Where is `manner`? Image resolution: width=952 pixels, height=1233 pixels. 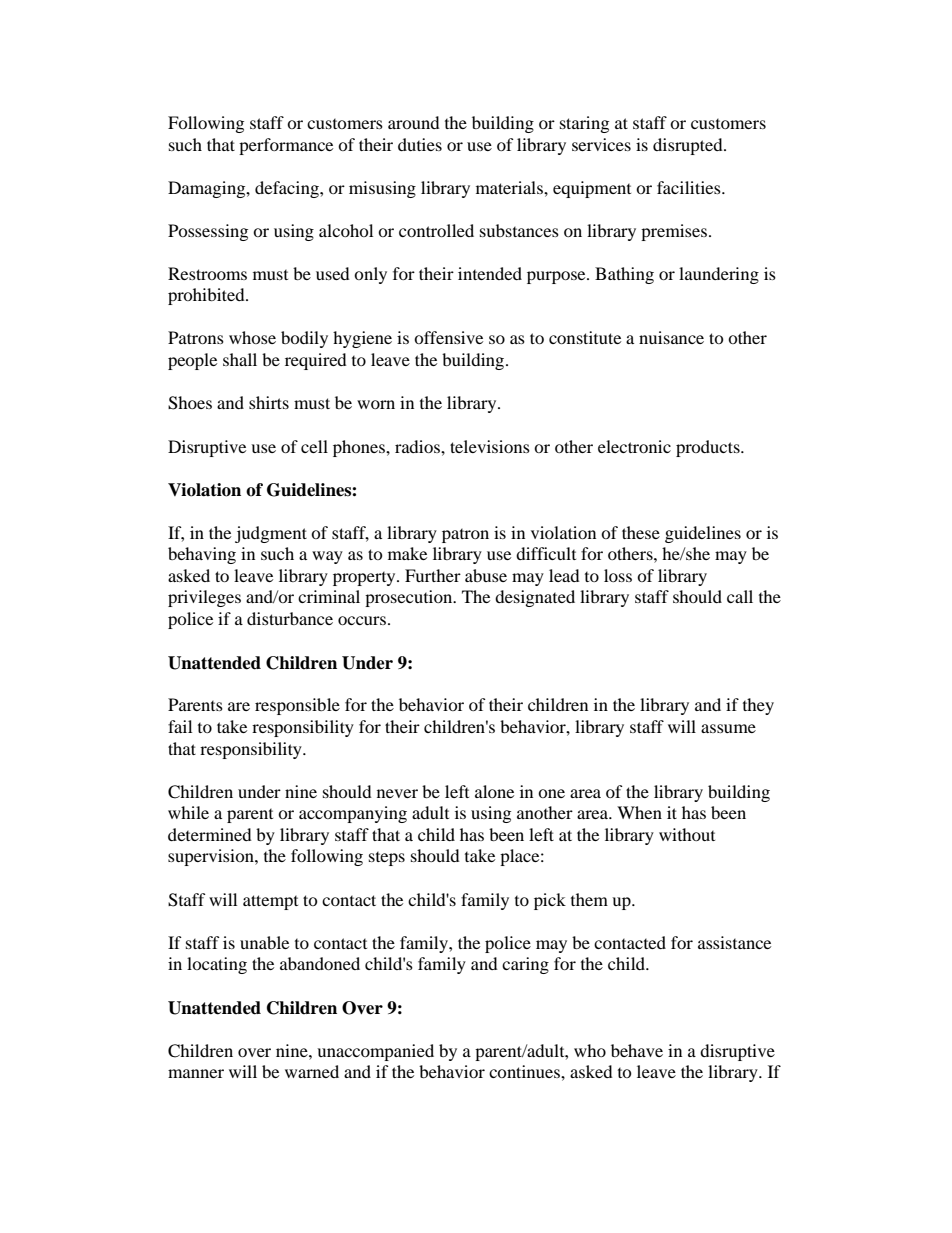 manner is located at coordinates (196, 1073).
